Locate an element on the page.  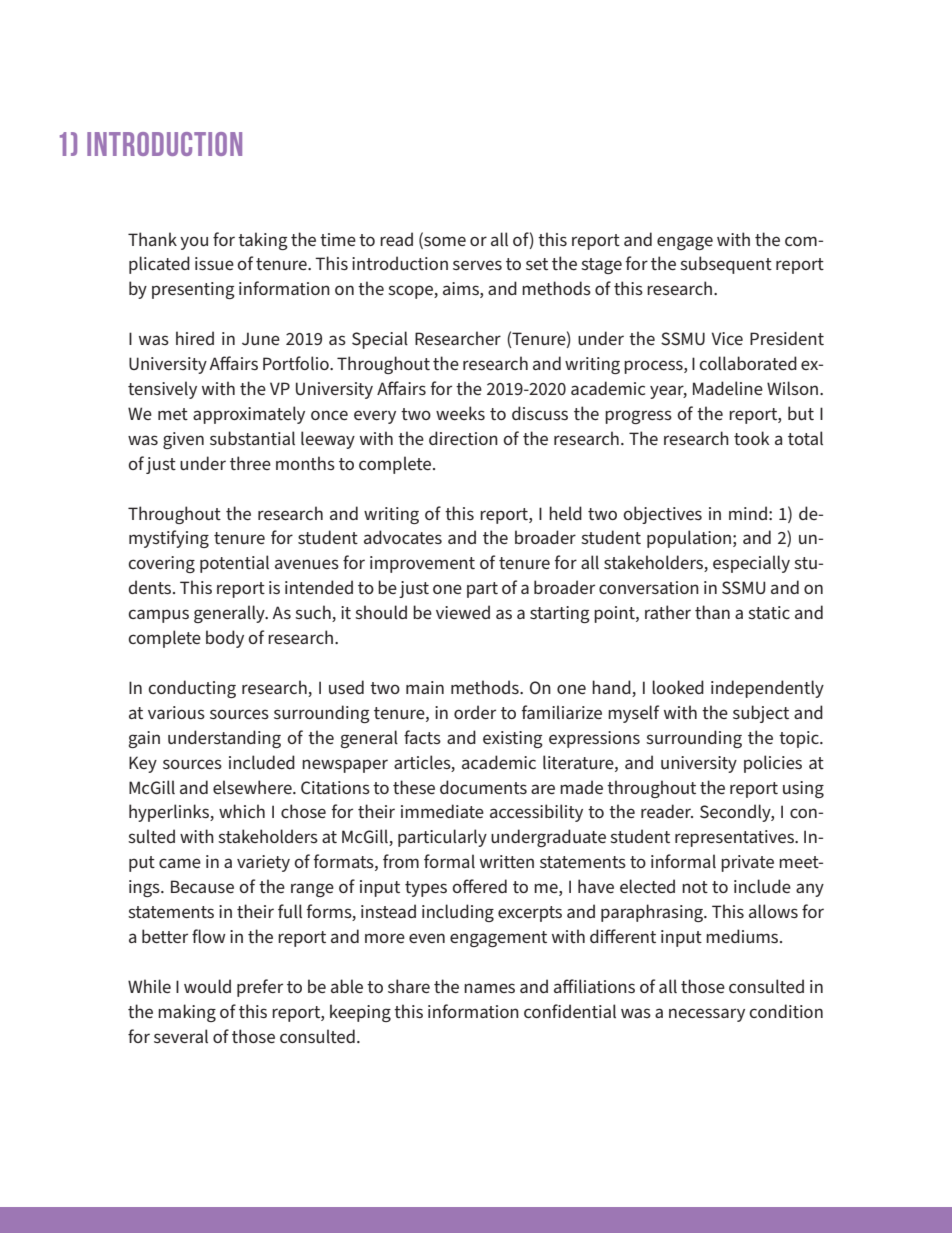
static is located at coordinates (769, 612).
